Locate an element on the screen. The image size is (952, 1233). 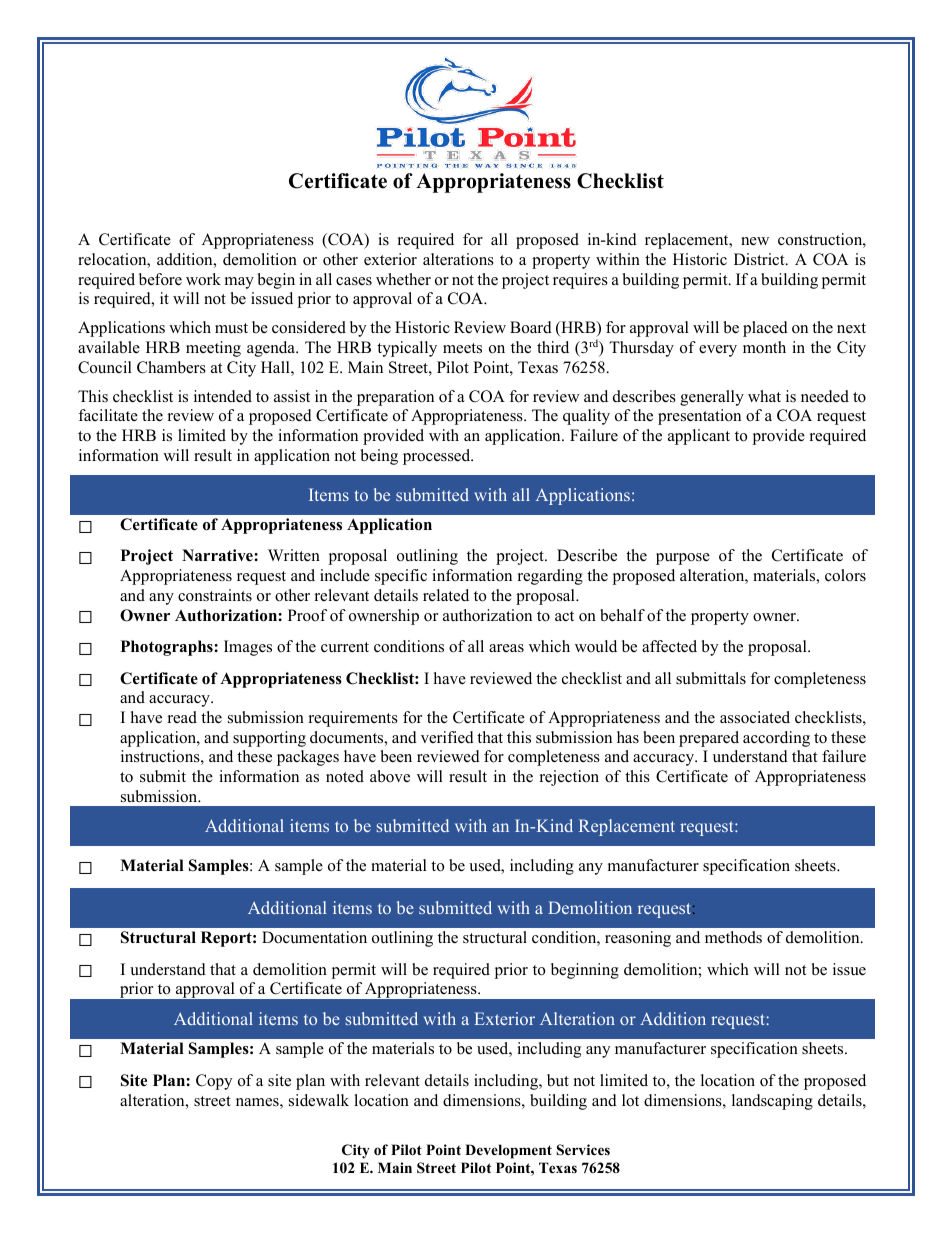
whether is located at coordinates (403, 279).
